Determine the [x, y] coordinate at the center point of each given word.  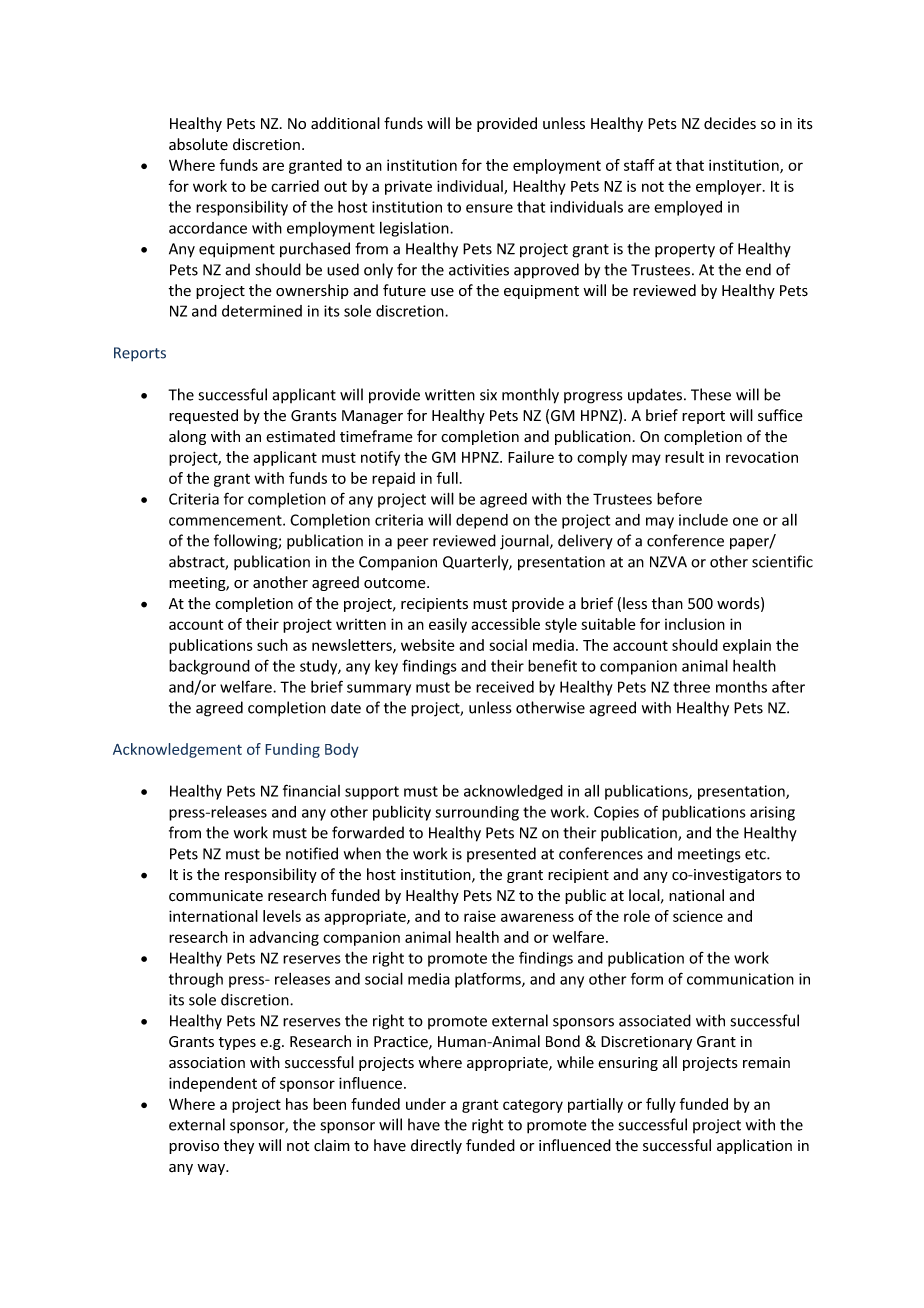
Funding [292, 750]
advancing [284, 938]
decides [730, 123]
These [711, 394]
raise [480, 916]
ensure [489, 208]
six [488, 395]
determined [262, 311]
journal [525, 542]
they [239, 1146]
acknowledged [513, 792]
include [703, 520]
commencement [226, 520]
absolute [198, 144]
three [691, 687]
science [698, 916]
